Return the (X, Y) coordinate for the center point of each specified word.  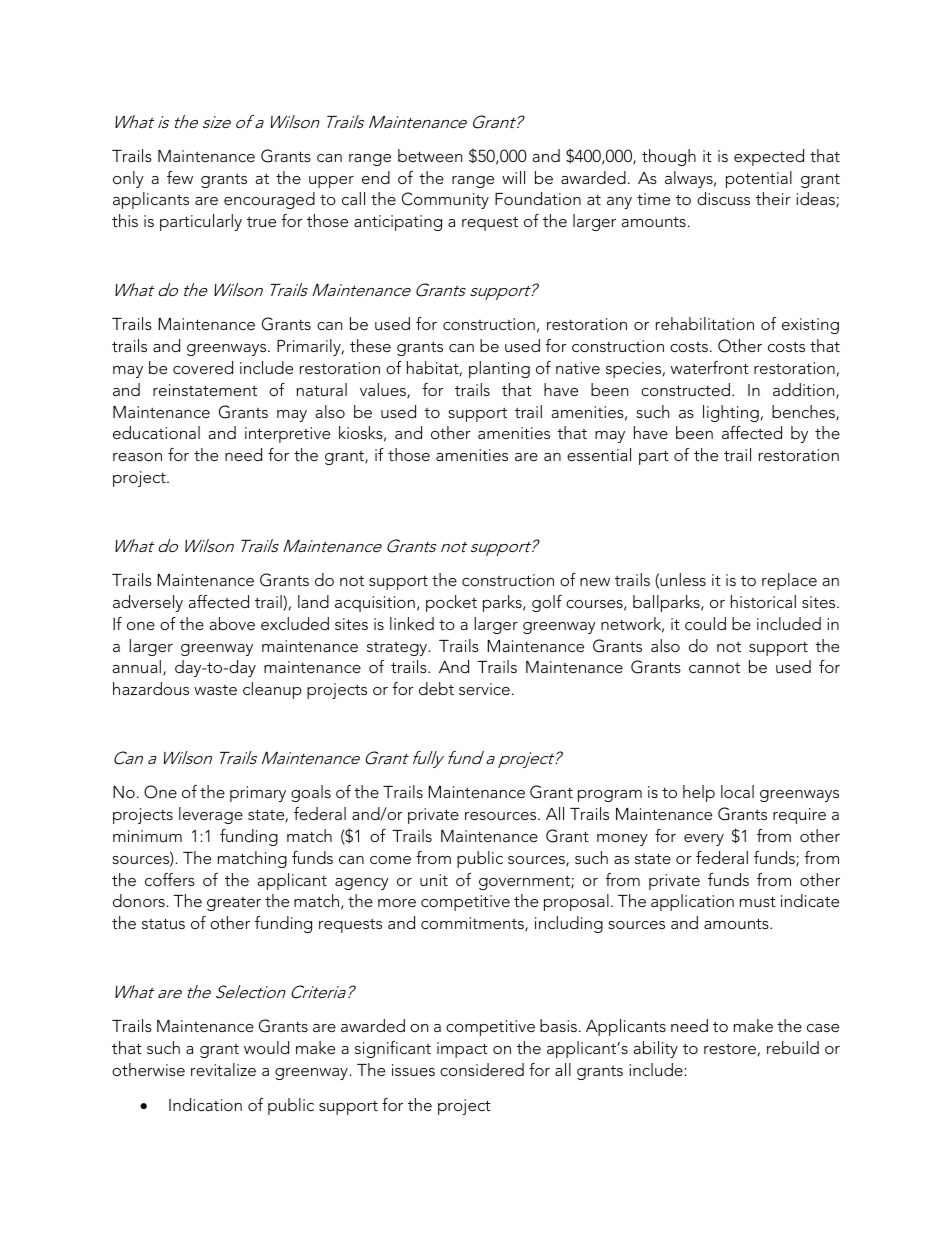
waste (215, 690)
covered (203, 367)
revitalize (223, 1069)
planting (499, 369)
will (513, 177)
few (180, 177)
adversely (148, 603)
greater (234, 904)
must (758, 901)
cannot (714, 668)
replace (789, 581)
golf (547, 603)
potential (759, 179)
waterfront (710, 367)
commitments (473, 924)
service (484, 689)
